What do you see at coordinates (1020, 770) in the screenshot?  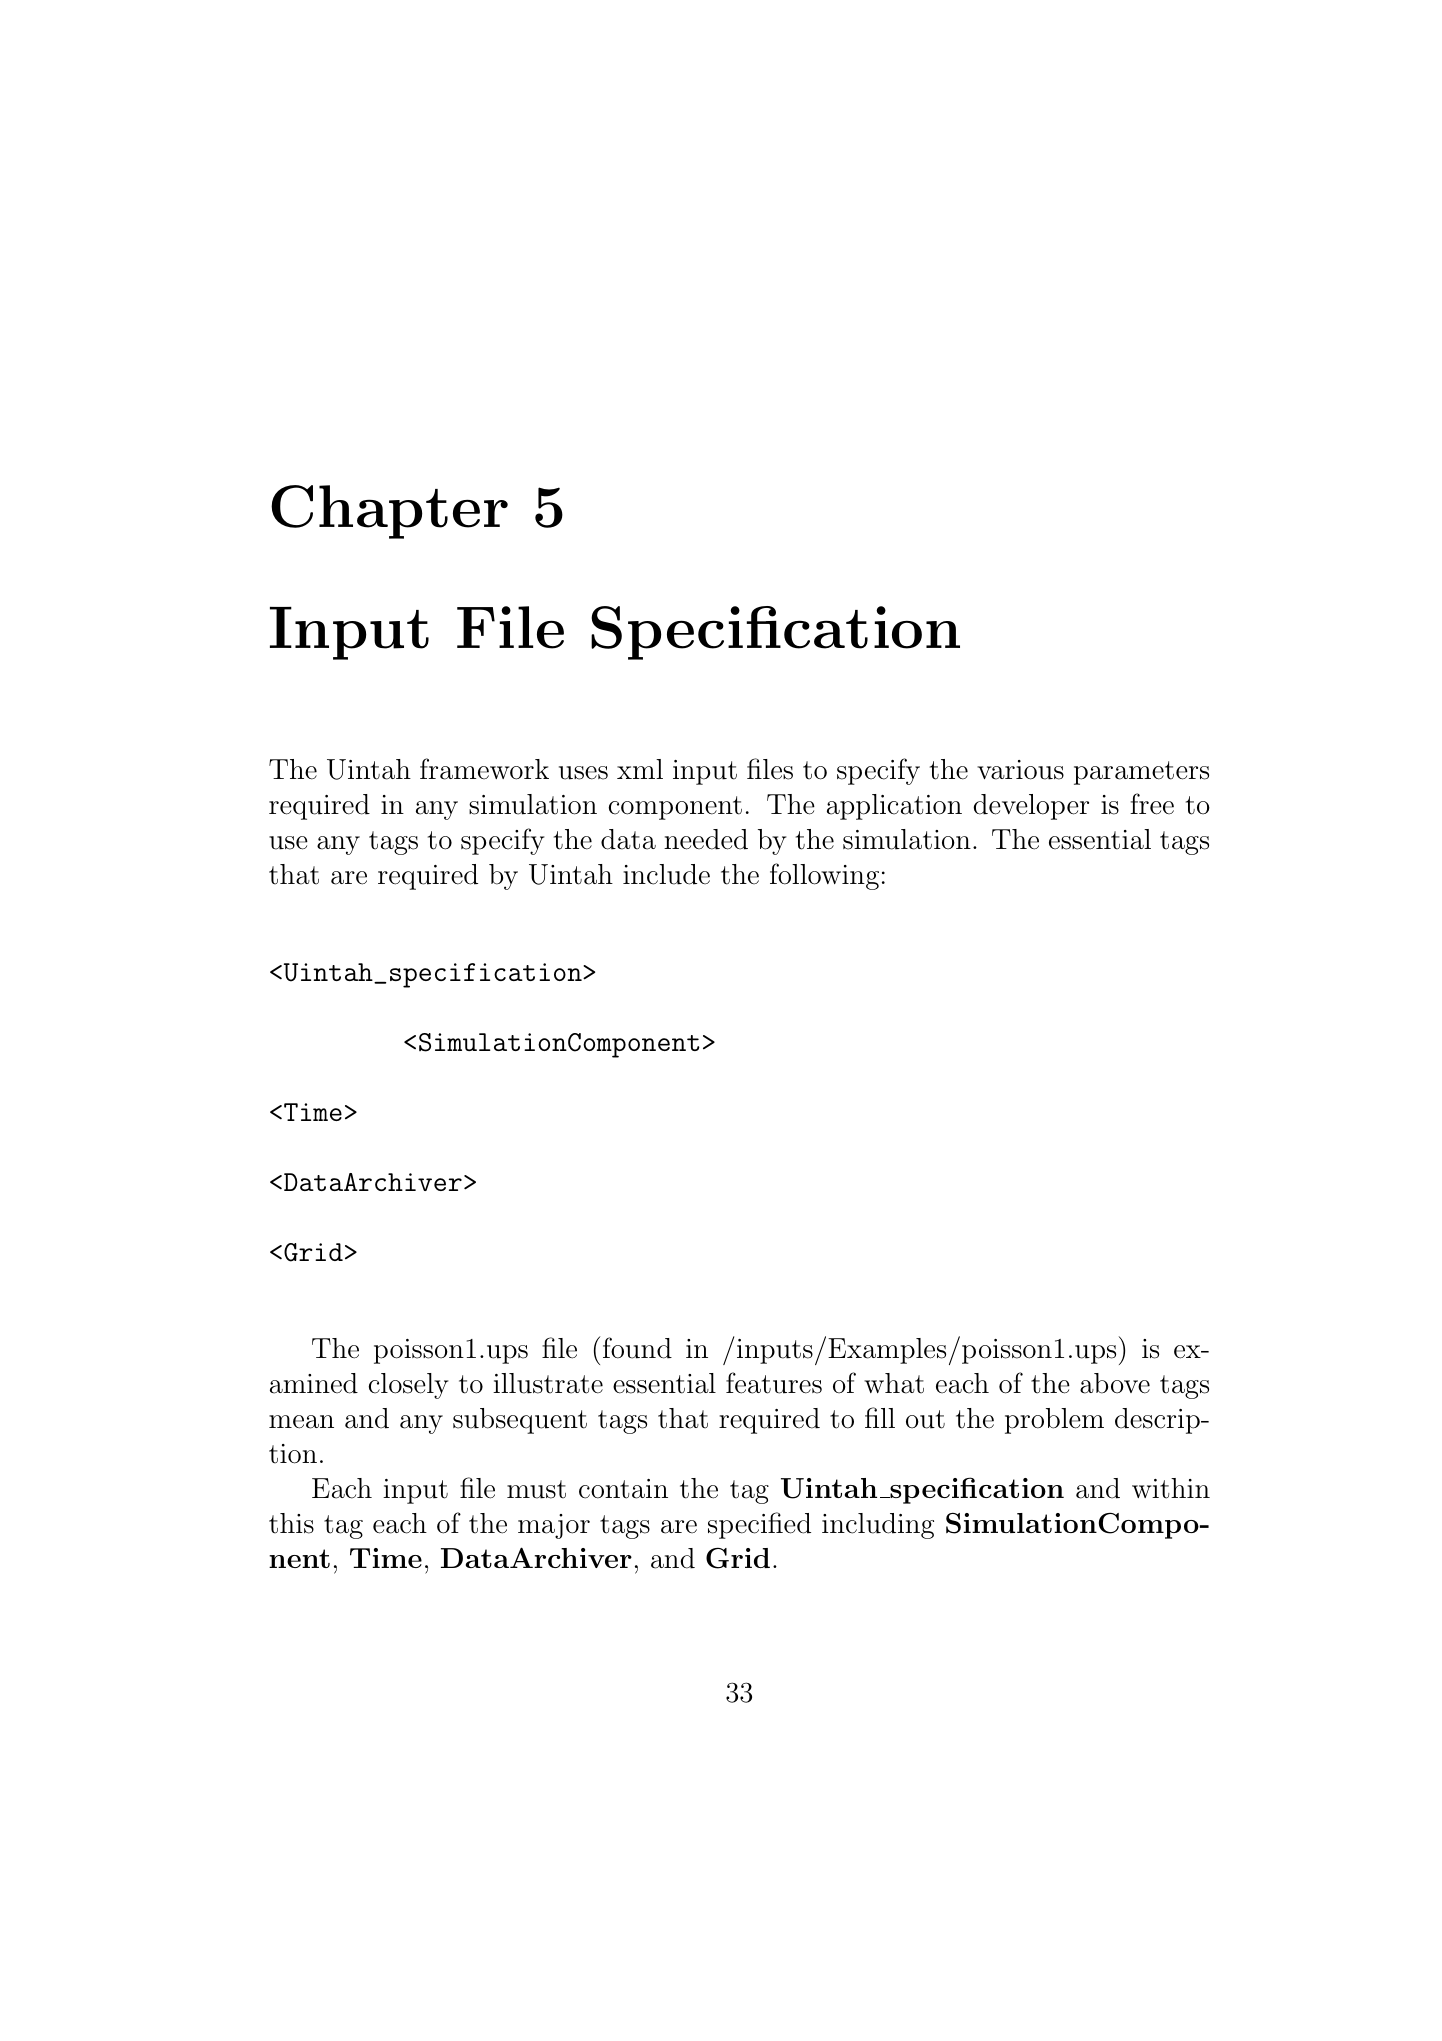 I see `various` at bounding box center [1020, 770].
